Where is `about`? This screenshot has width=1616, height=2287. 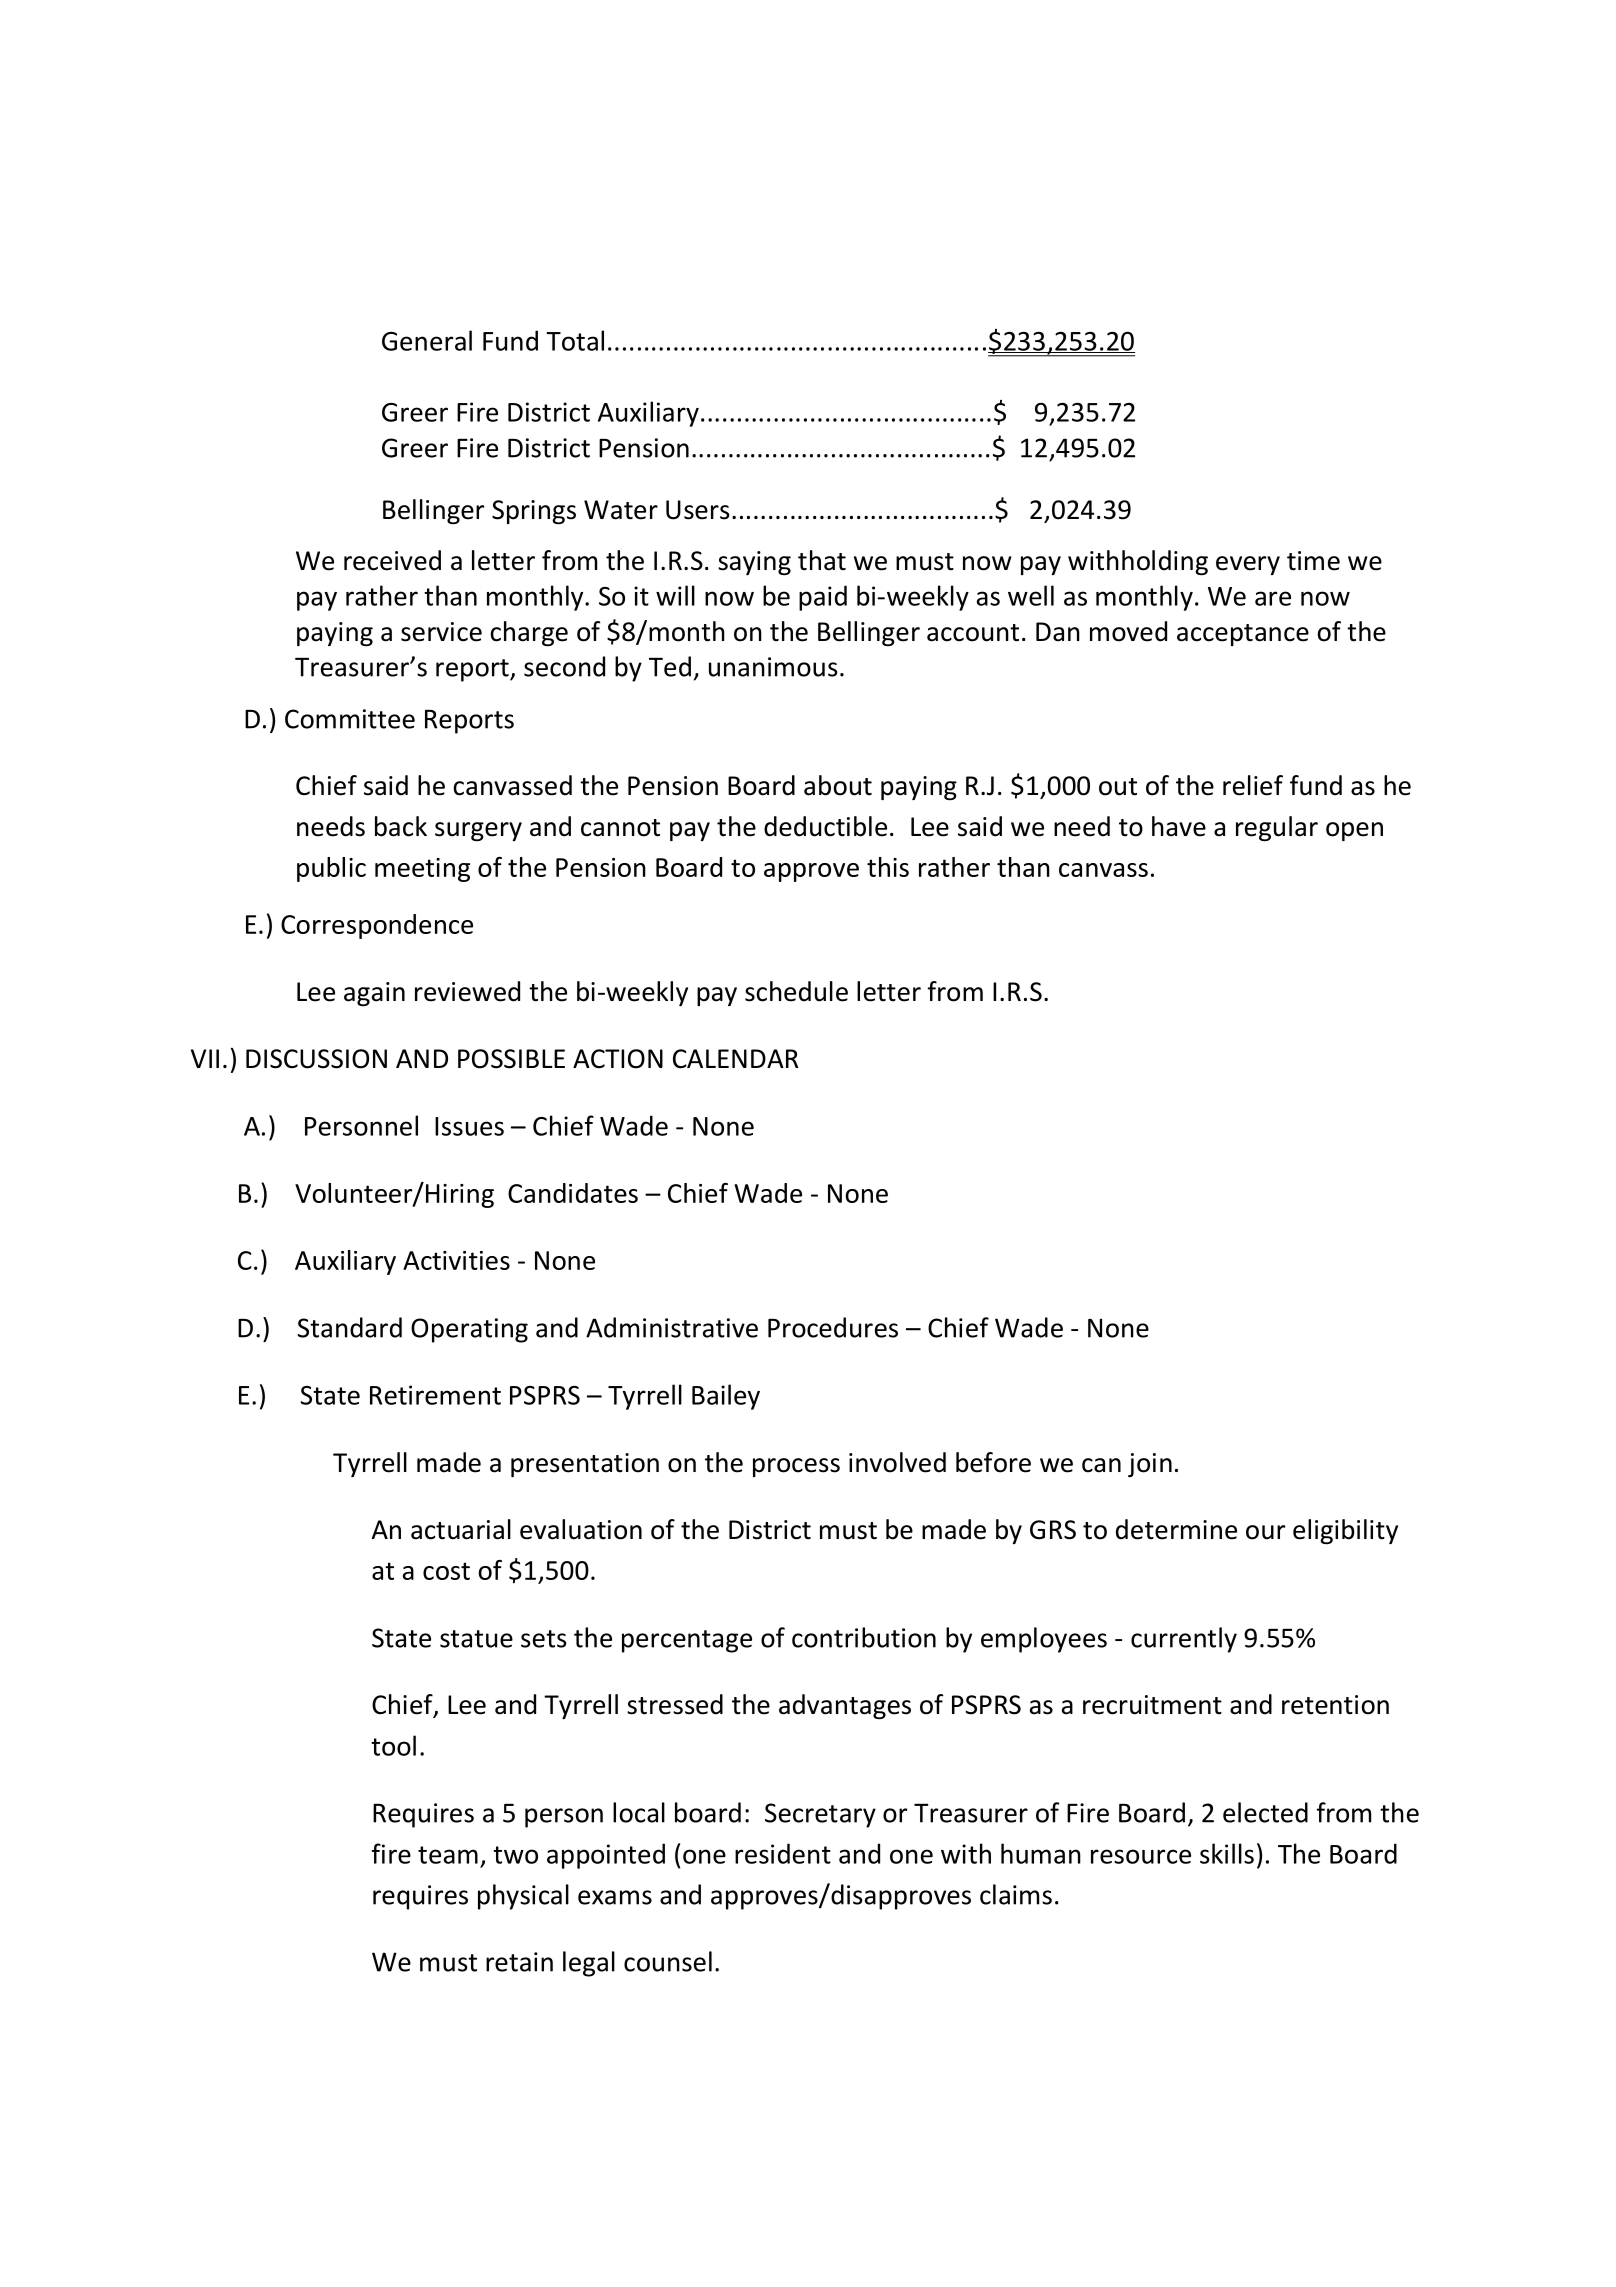
about is located at coordinates (838, 785).
